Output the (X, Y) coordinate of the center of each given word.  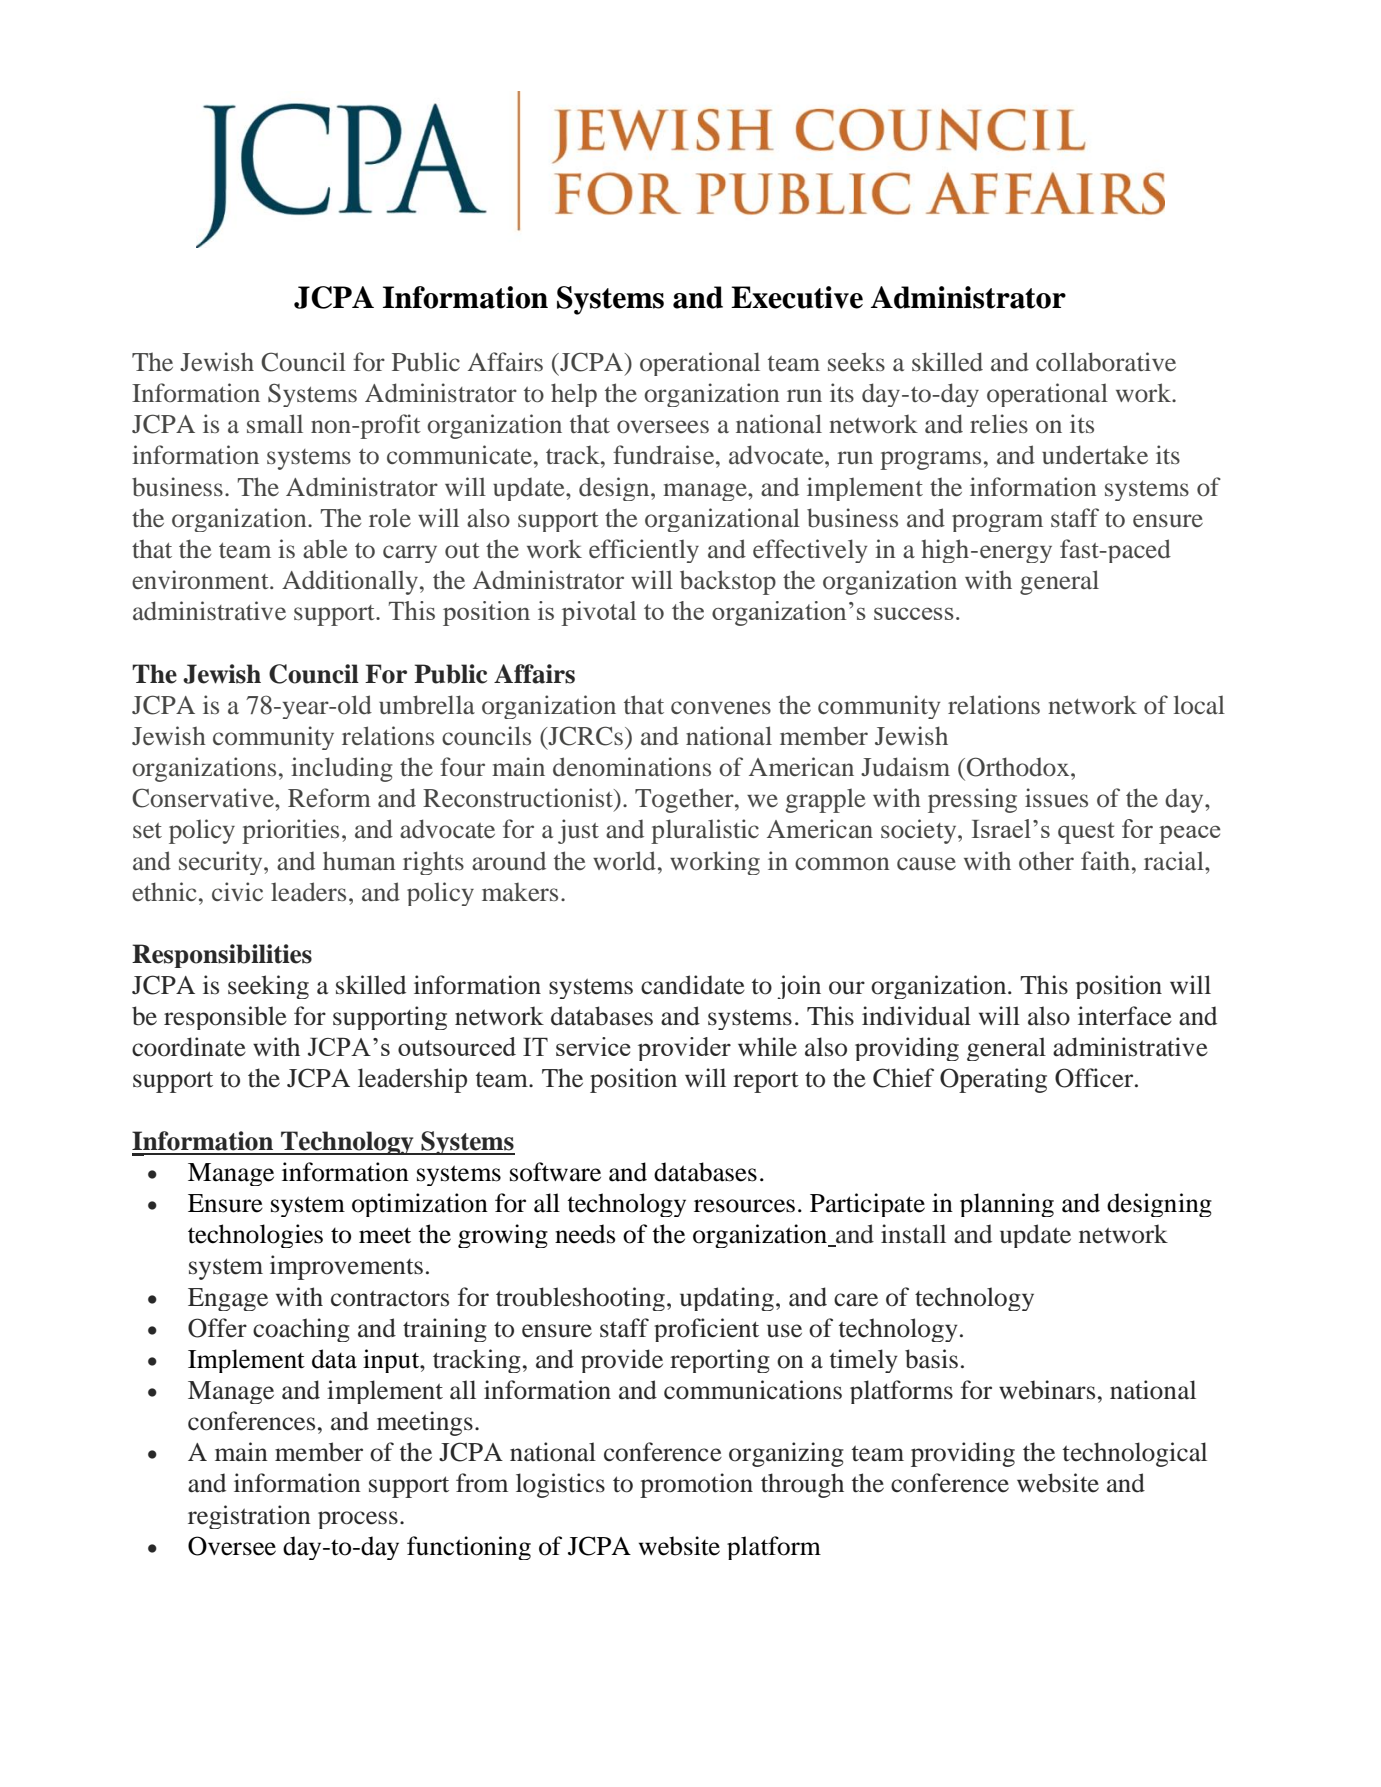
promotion (696, 1485)
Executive (797, 297)
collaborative (1106, 361)
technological (1135, 1454)
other (1046, 860)
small (275, 423)
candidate (693, 985)
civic (237, 891)
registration (249, 1517)
